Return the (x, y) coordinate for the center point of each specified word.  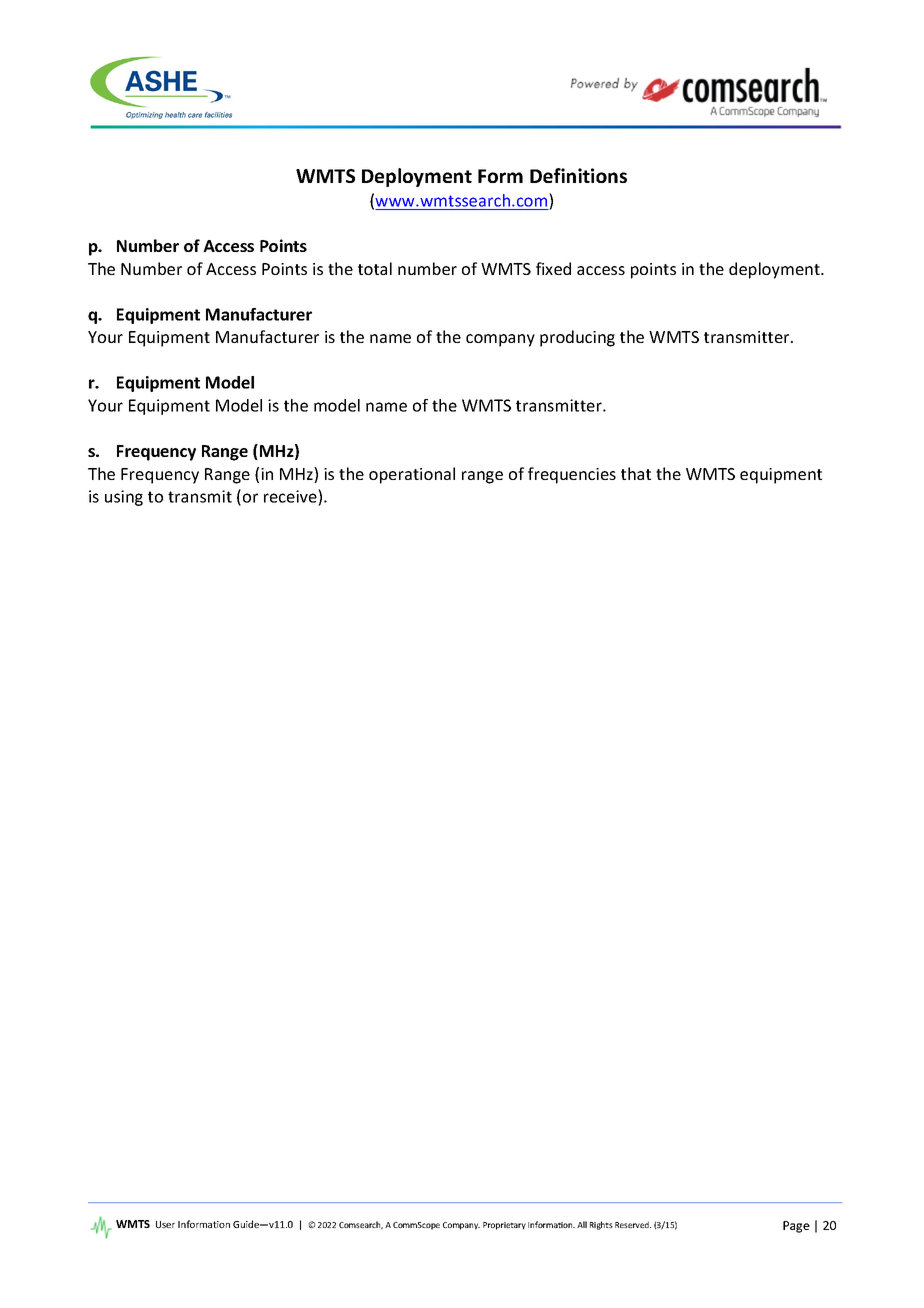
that (636, 473)
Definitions (578, 175)
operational (412, 475)
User (165, 1224)
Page (796, 1227)
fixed (553, 268)
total (375, 268)
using (124, 498)
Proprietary (504, 1226)
